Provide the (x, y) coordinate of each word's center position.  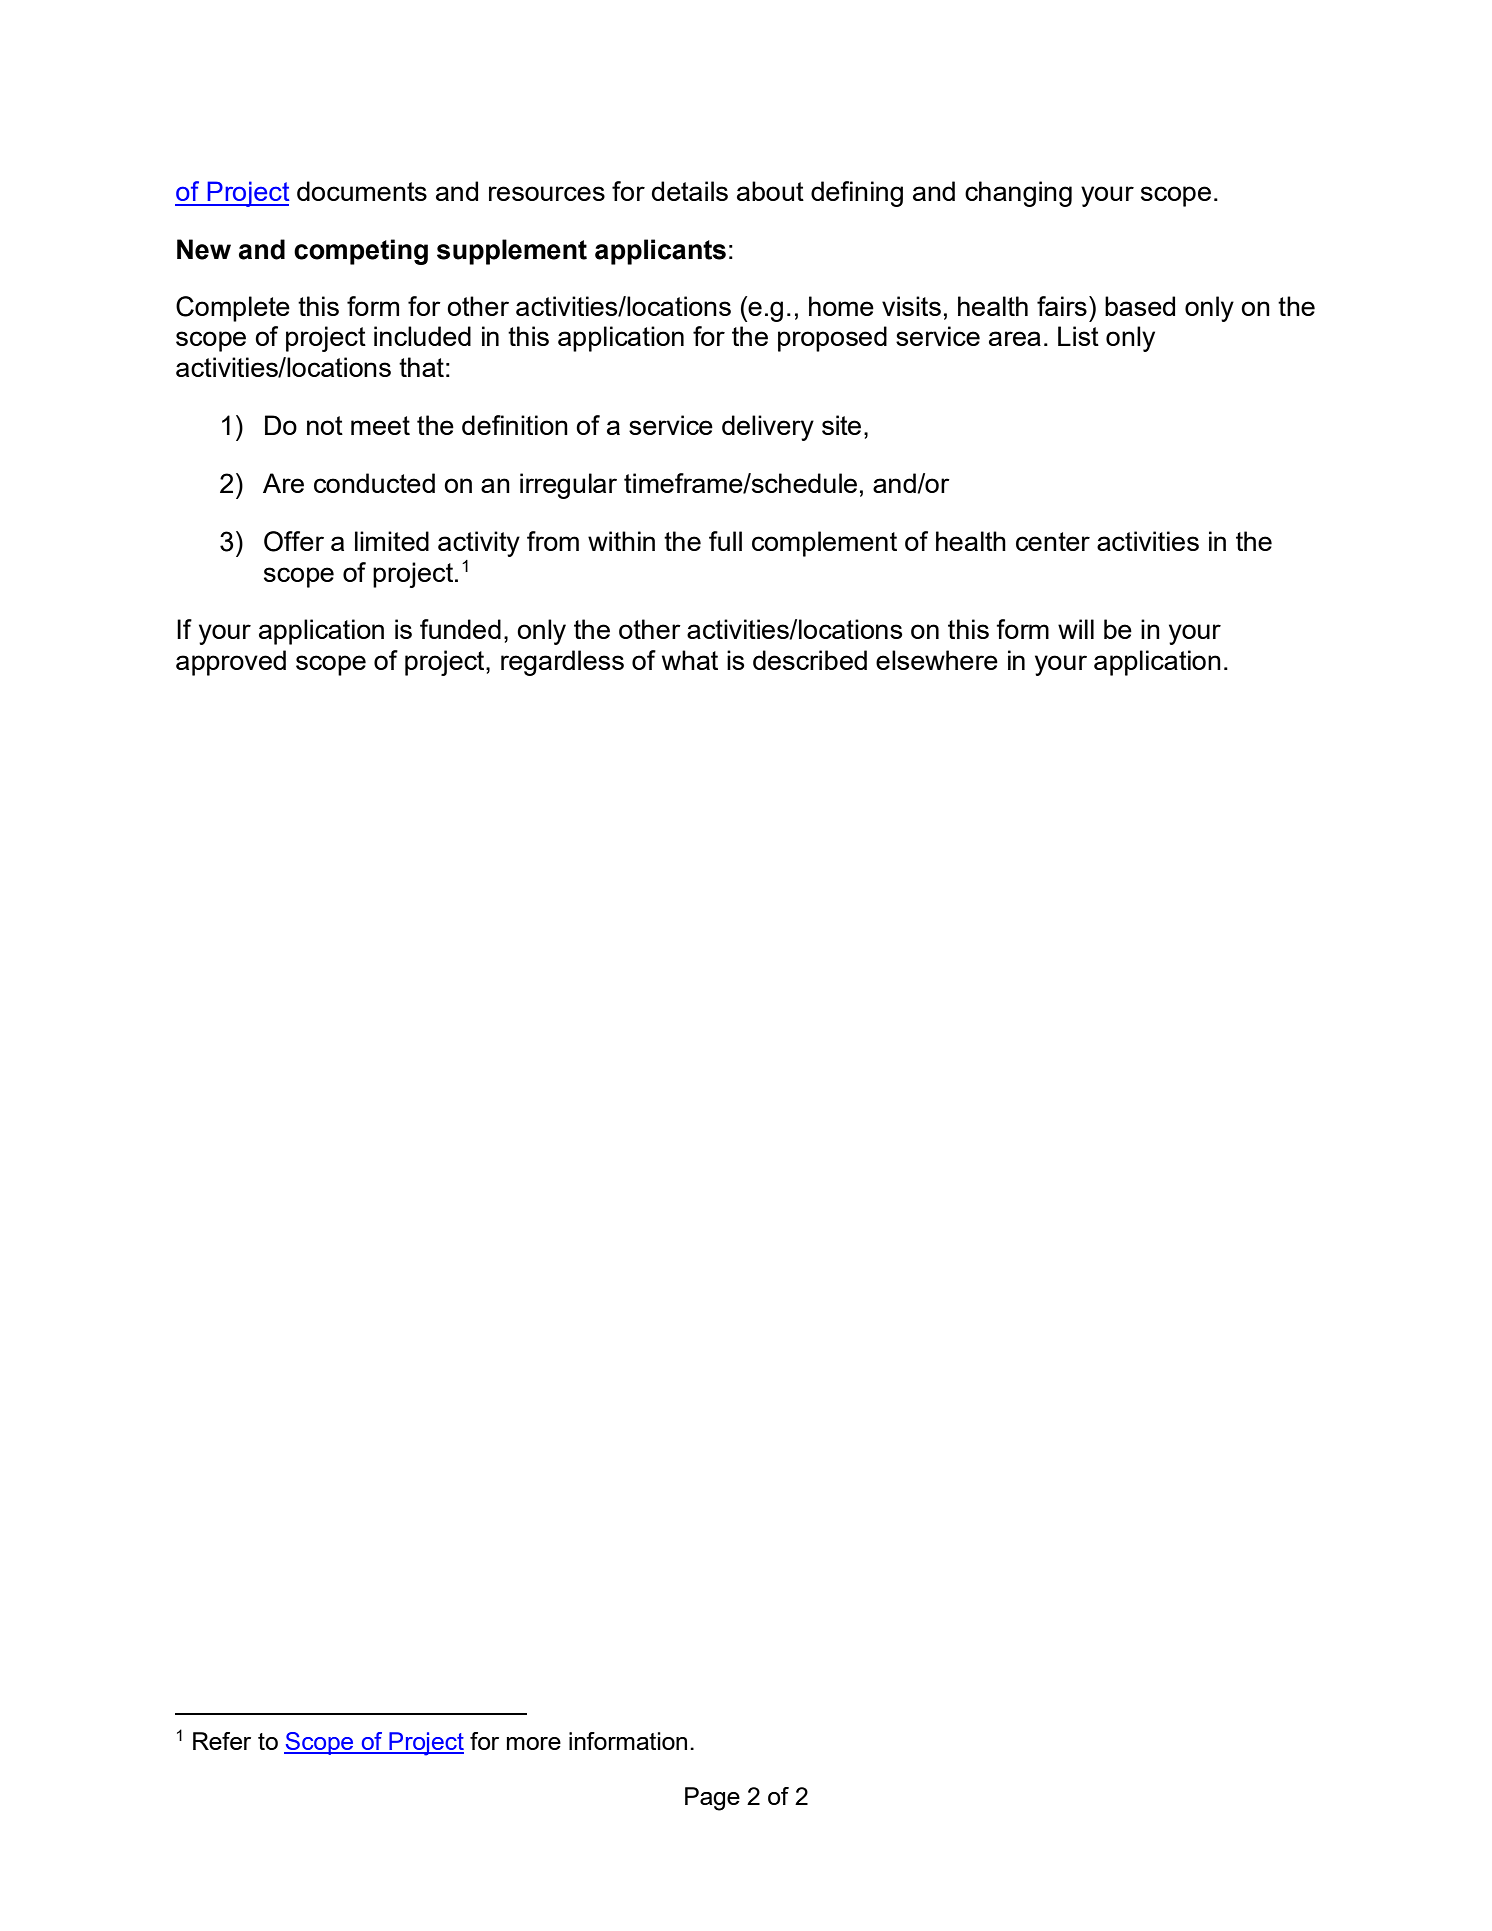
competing (361, 252)
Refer (222, 1741)
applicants (660, 252)
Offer (294, 541)
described (810, 660)
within (621, 541)
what (690, 660)
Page (712, 1799)
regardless (562, 663)
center (1053, 541)
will (1076, 629)
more (534, 1743)
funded (460, 629)
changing (1018, 194)
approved (231, 663)
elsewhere (937, 660)
